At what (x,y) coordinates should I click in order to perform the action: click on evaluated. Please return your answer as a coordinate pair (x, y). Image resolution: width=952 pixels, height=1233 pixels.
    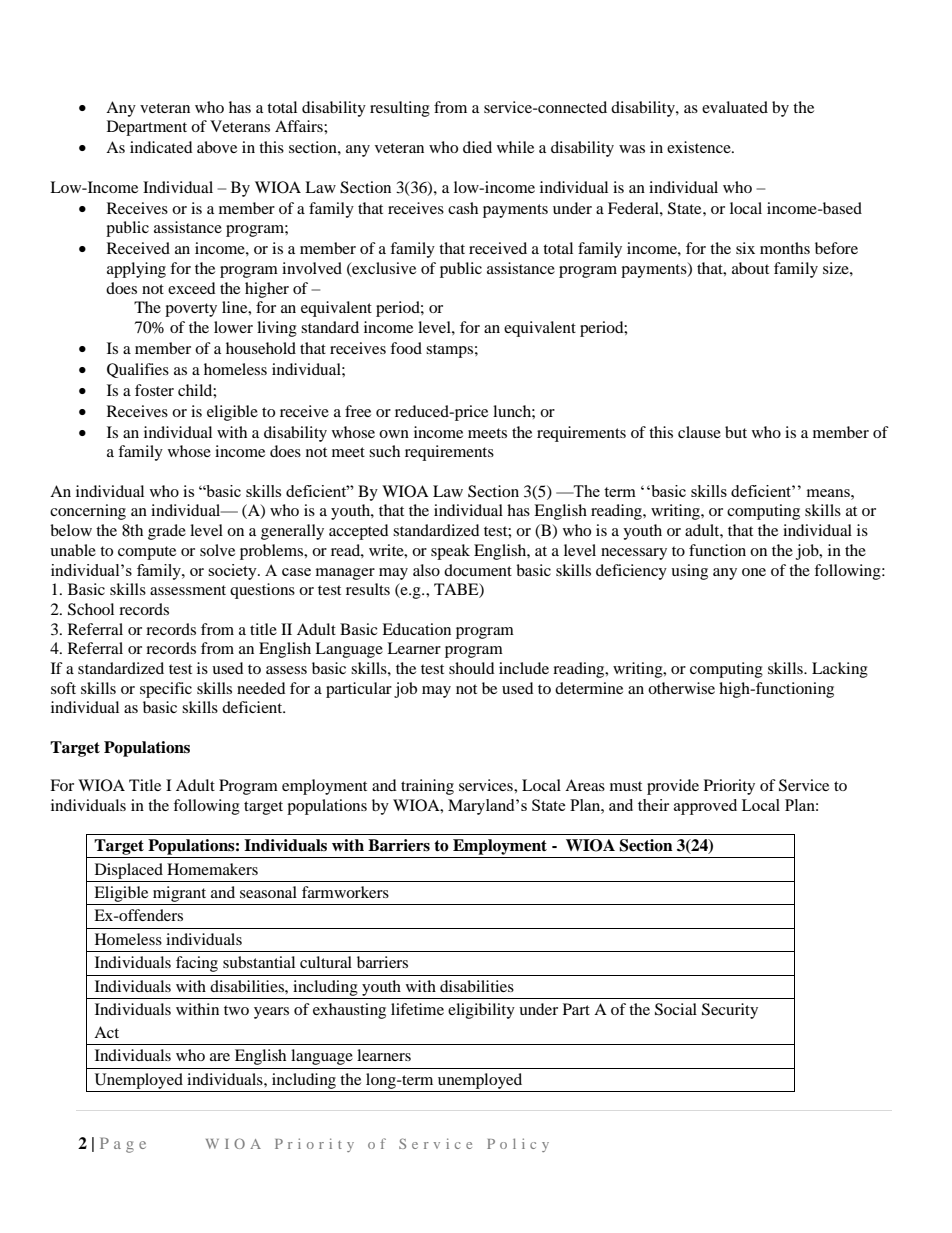
    Looking at the image, I should click on (735, 107).
